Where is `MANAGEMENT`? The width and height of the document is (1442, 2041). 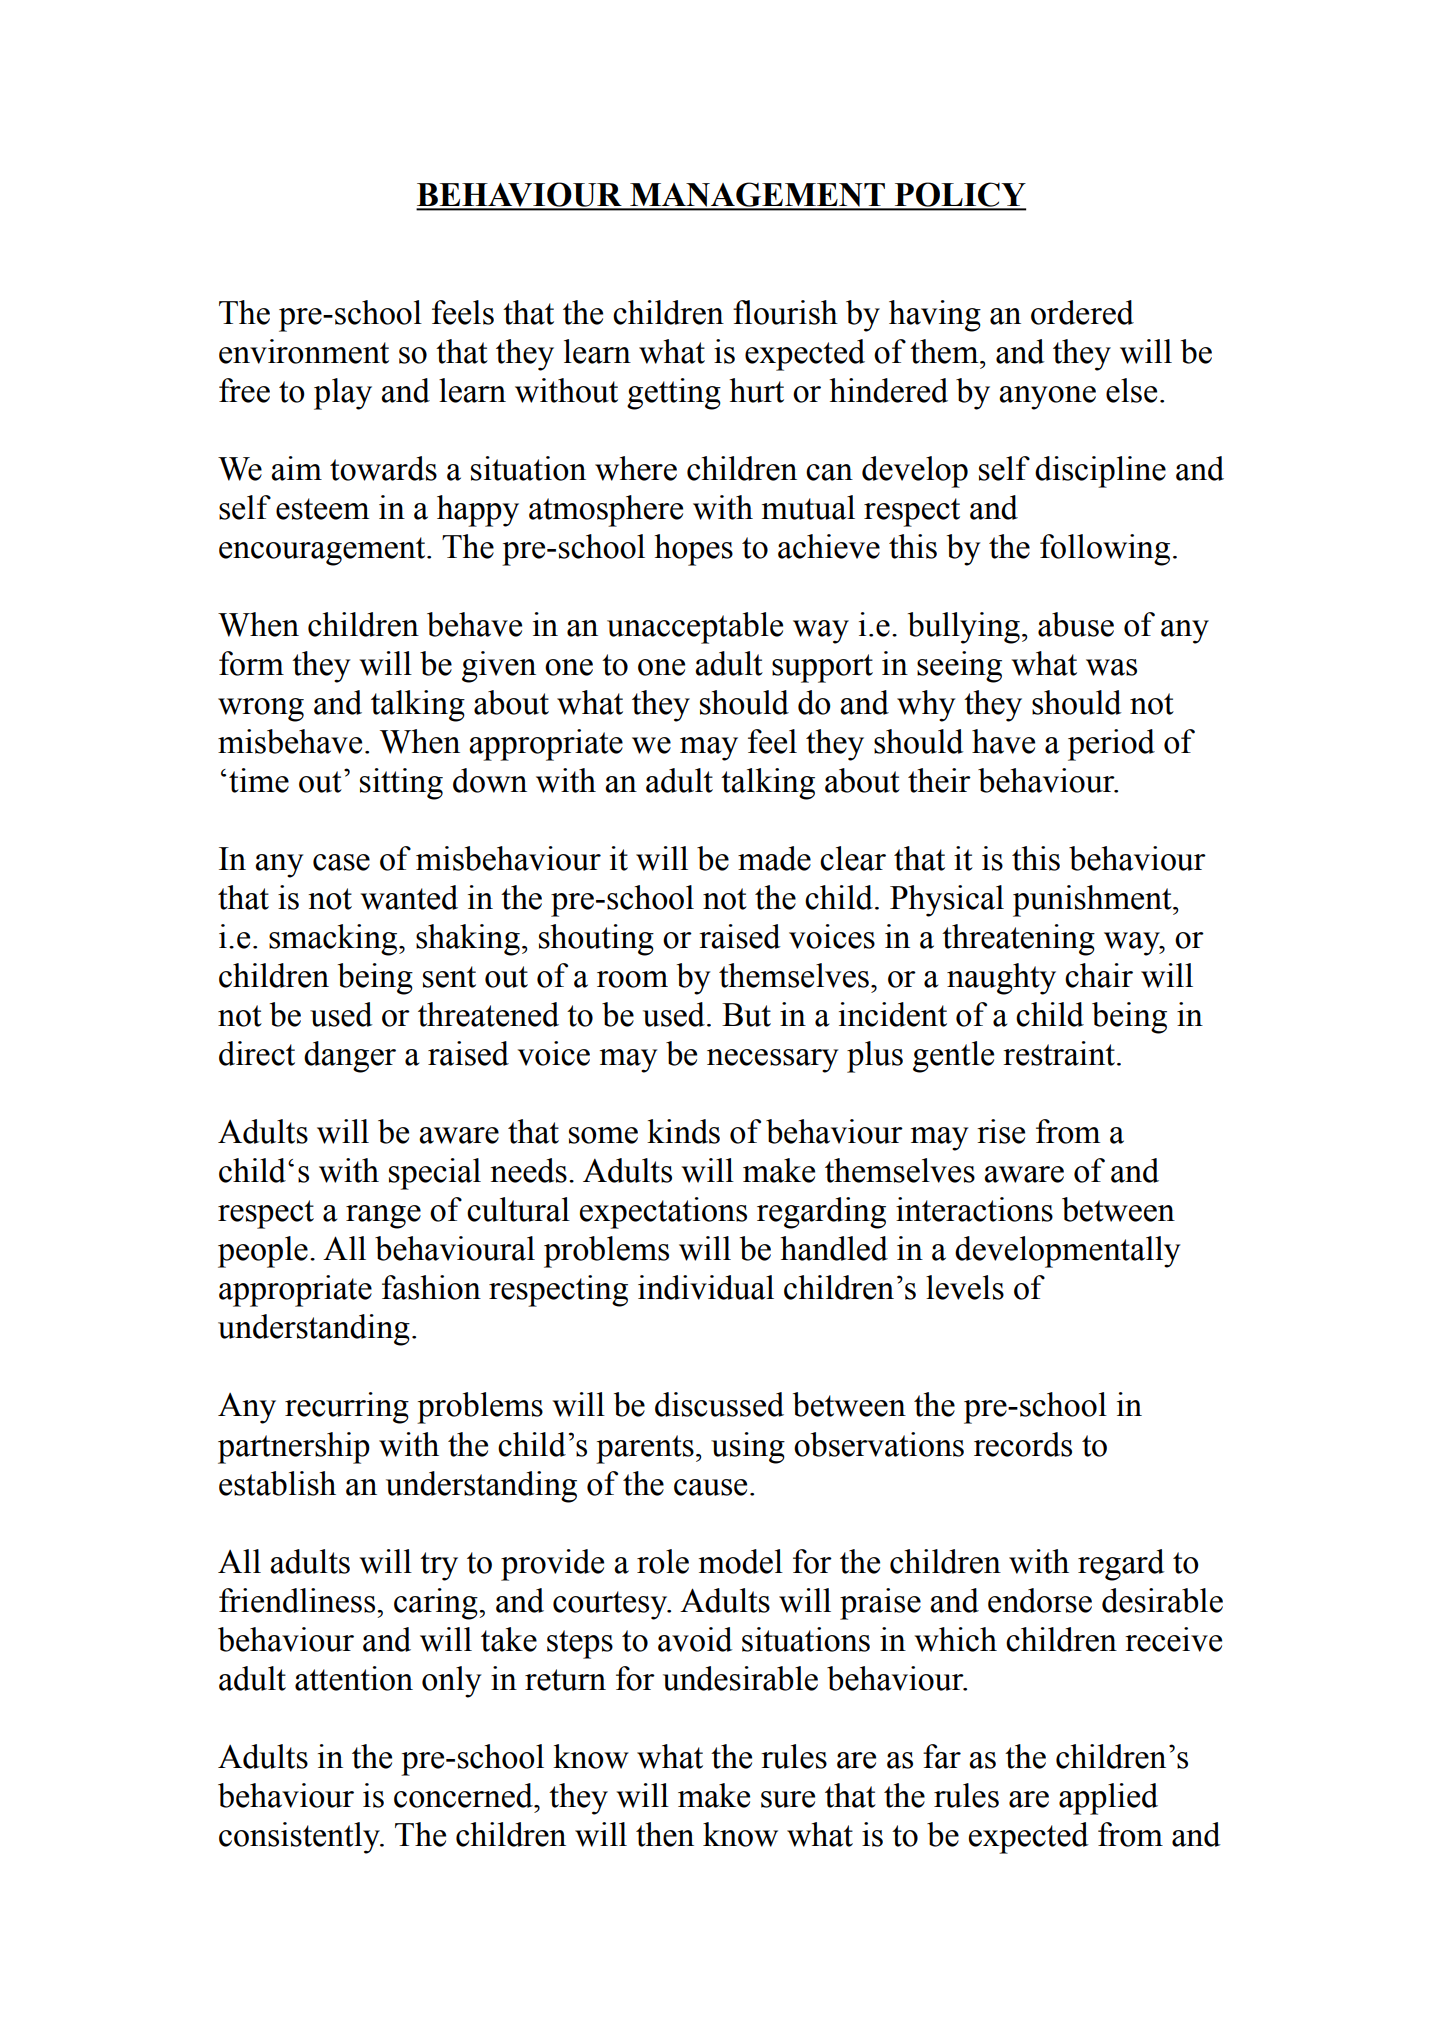 MANAGEMENT is located at coordinates (757, 196).
